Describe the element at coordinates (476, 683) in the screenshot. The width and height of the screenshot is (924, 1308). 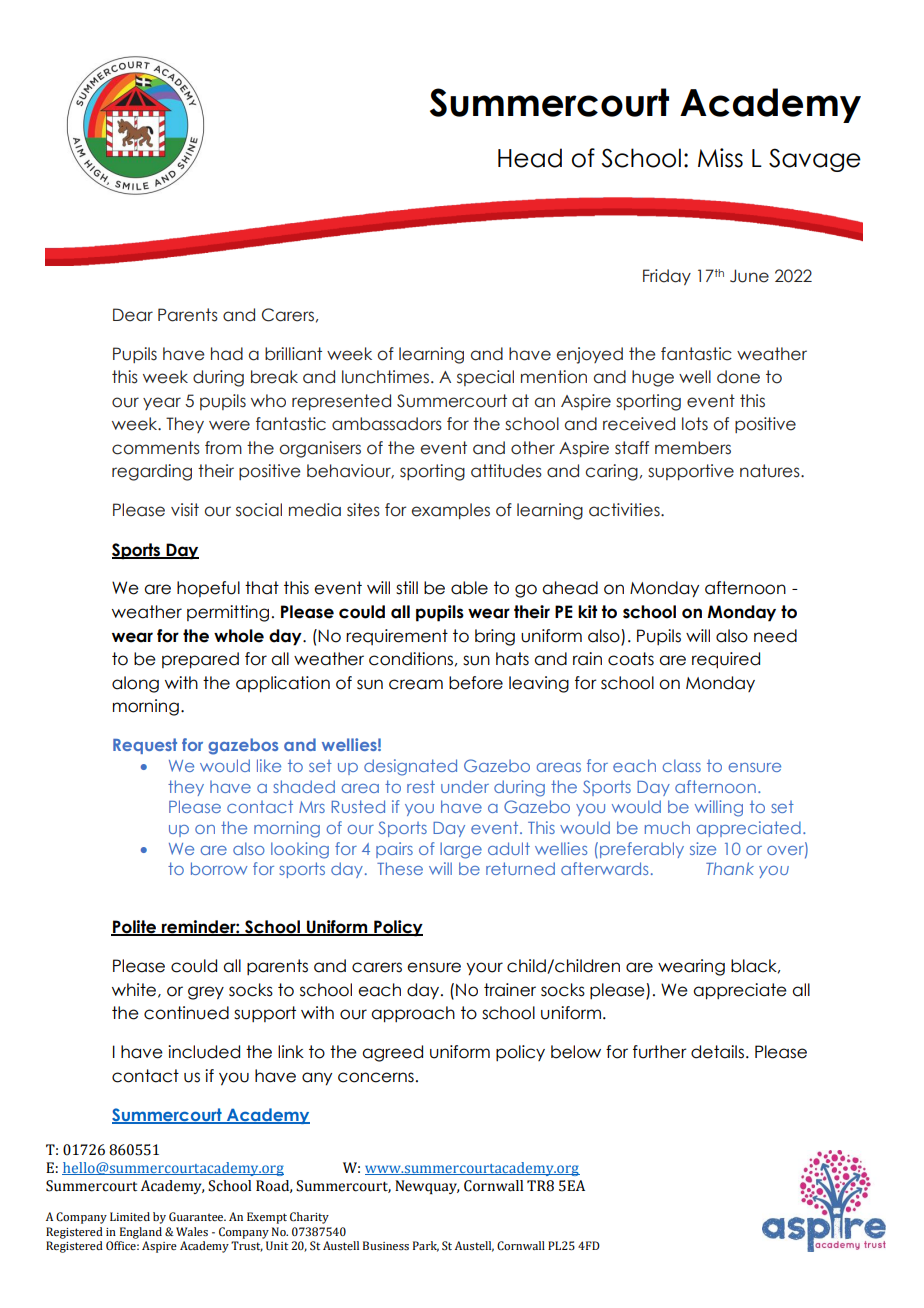
I see `before` at that location.
